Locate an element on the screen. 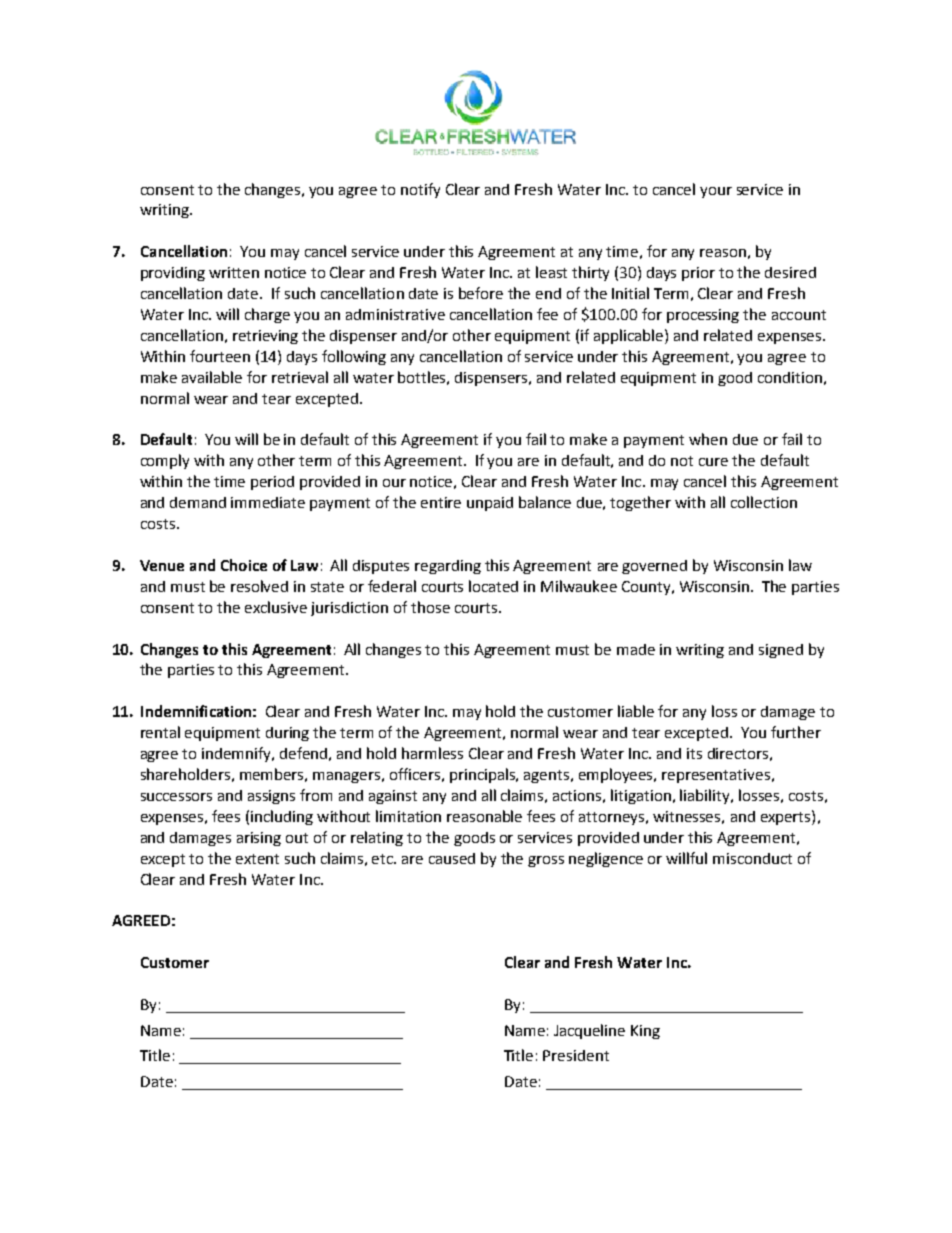  signed is located at coordinates (781, 651).
